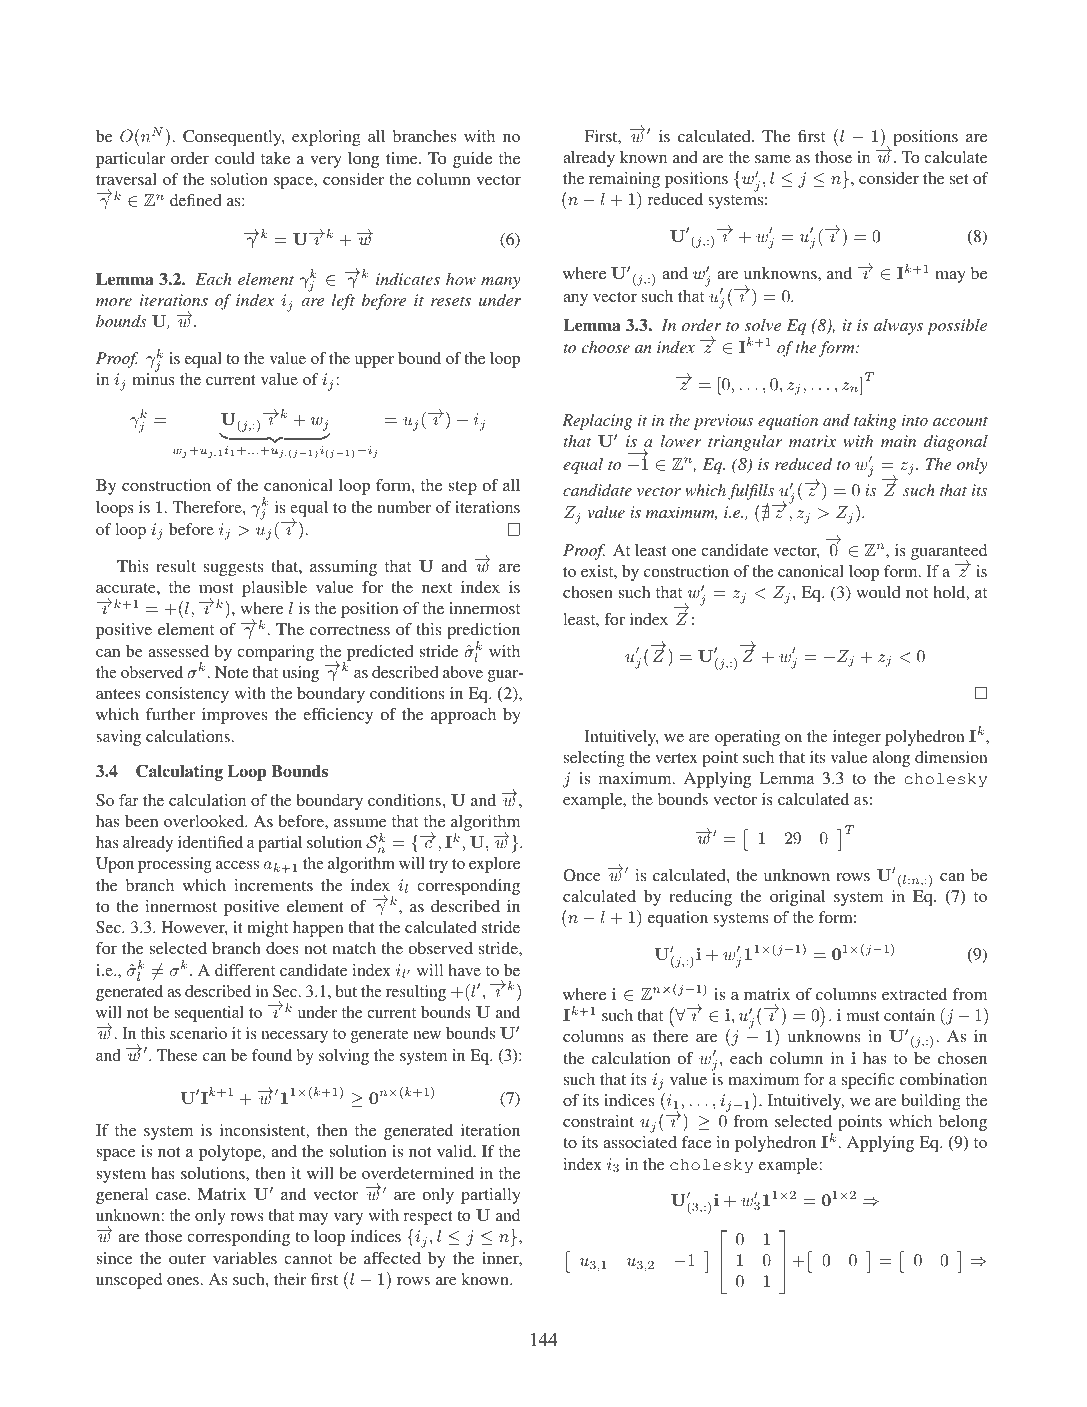  Describe the element at coordinates (597, 422) in the screenshot. I see `Replacing` at that location.
